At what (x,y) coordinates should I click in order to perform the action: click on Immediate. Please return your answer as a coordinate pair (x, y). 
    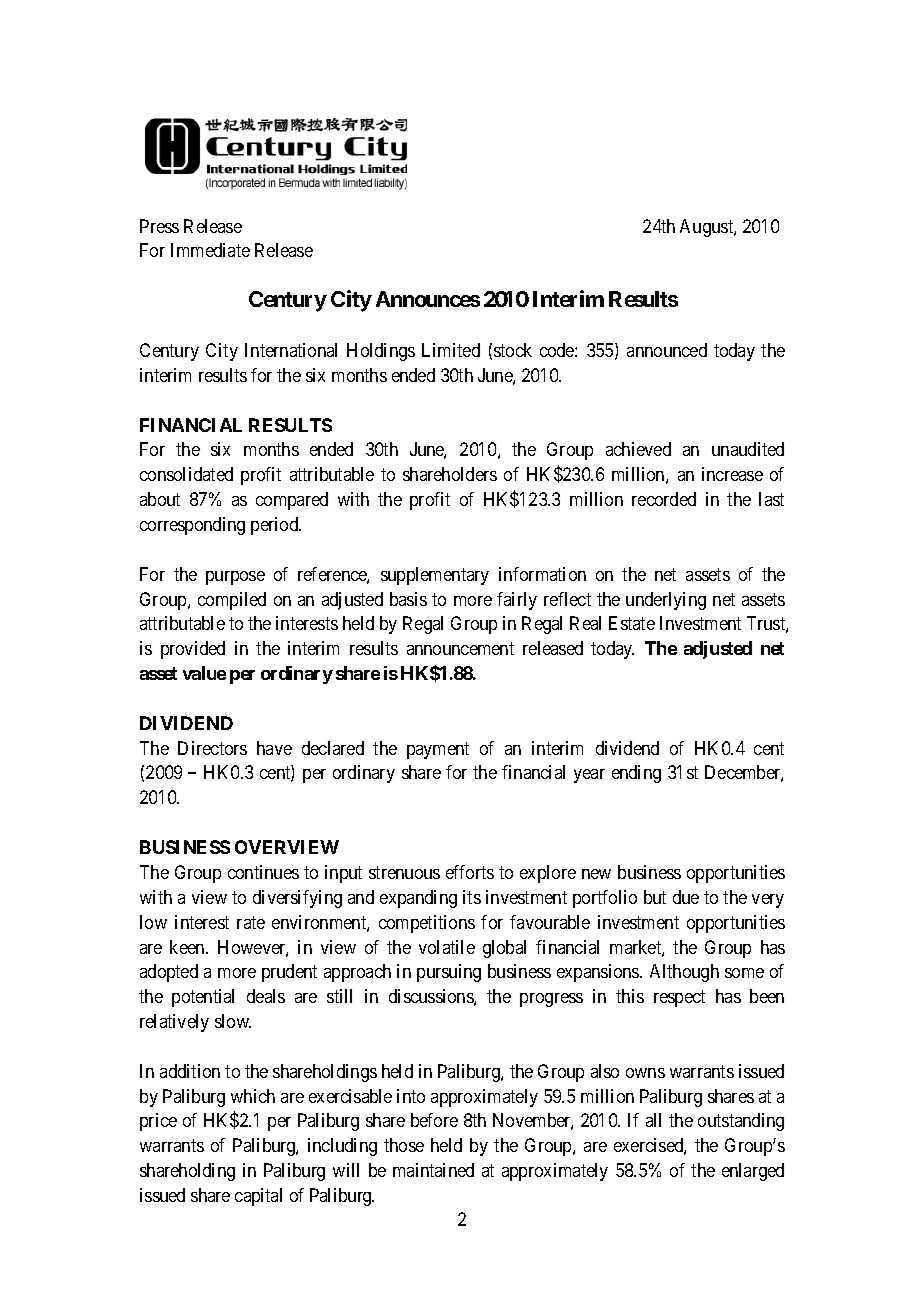
    Looking at the image, I should click on (210, 250).
